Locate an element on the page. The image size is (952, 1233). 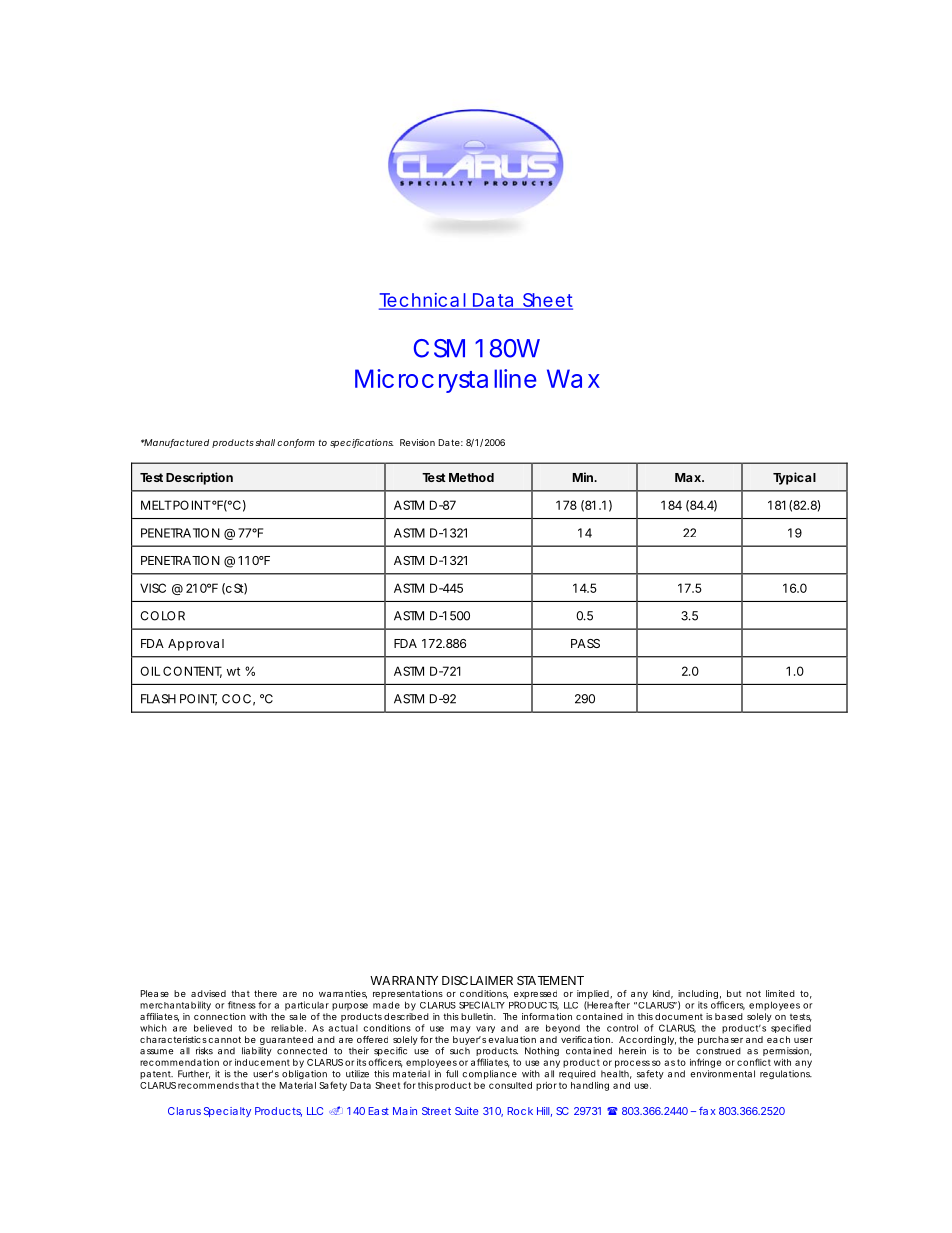
Max is located at coordinates (689, 477).
